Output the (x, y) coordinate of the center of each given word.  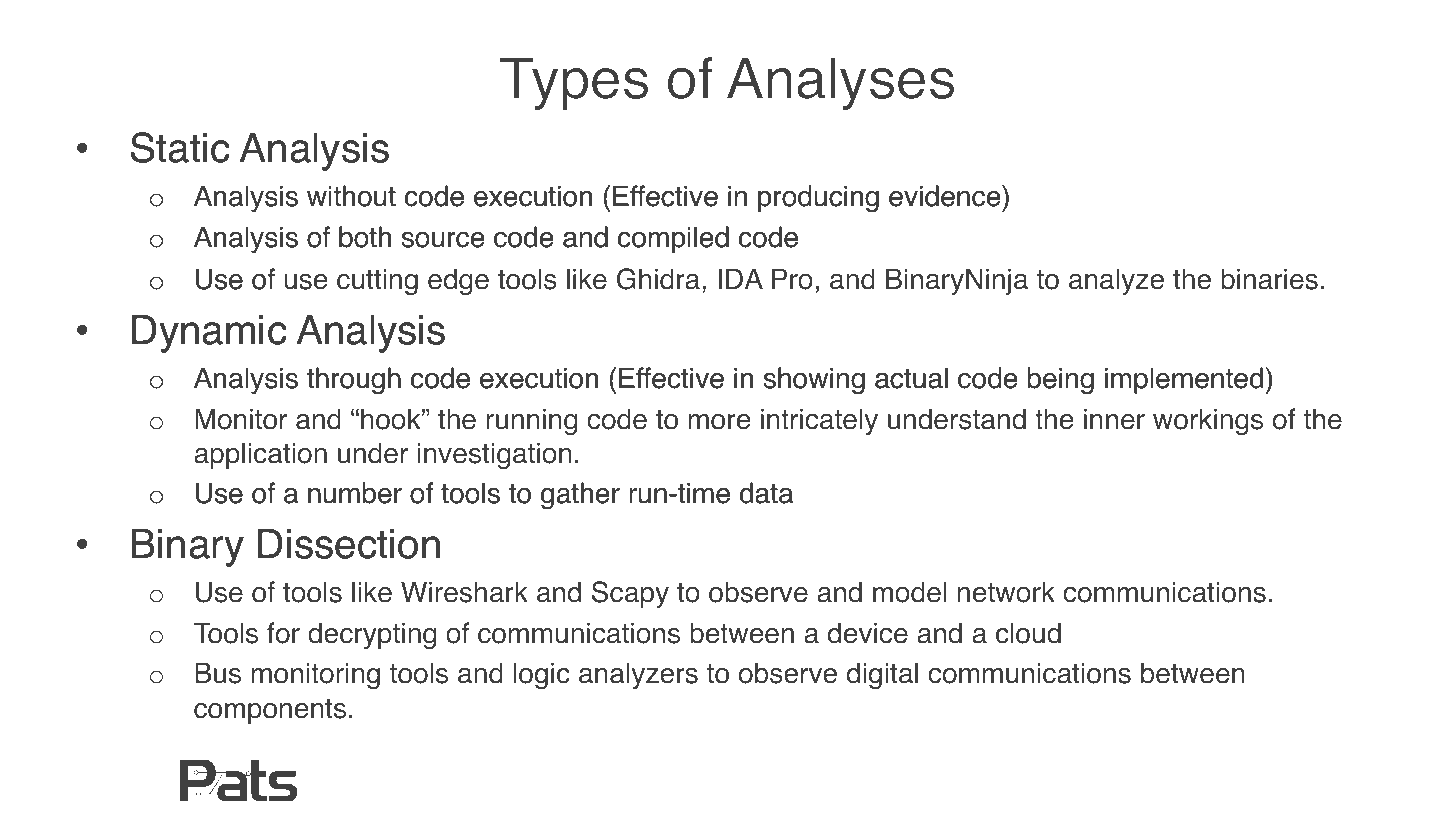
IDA (741, 278)
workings (1208, 421)
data (766, 493)
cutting (377, 281)
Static (180, 147)
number (355, 493)
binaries (1269, 279)
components (270, 711)
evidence (946, 196)
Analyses (840, 83)
